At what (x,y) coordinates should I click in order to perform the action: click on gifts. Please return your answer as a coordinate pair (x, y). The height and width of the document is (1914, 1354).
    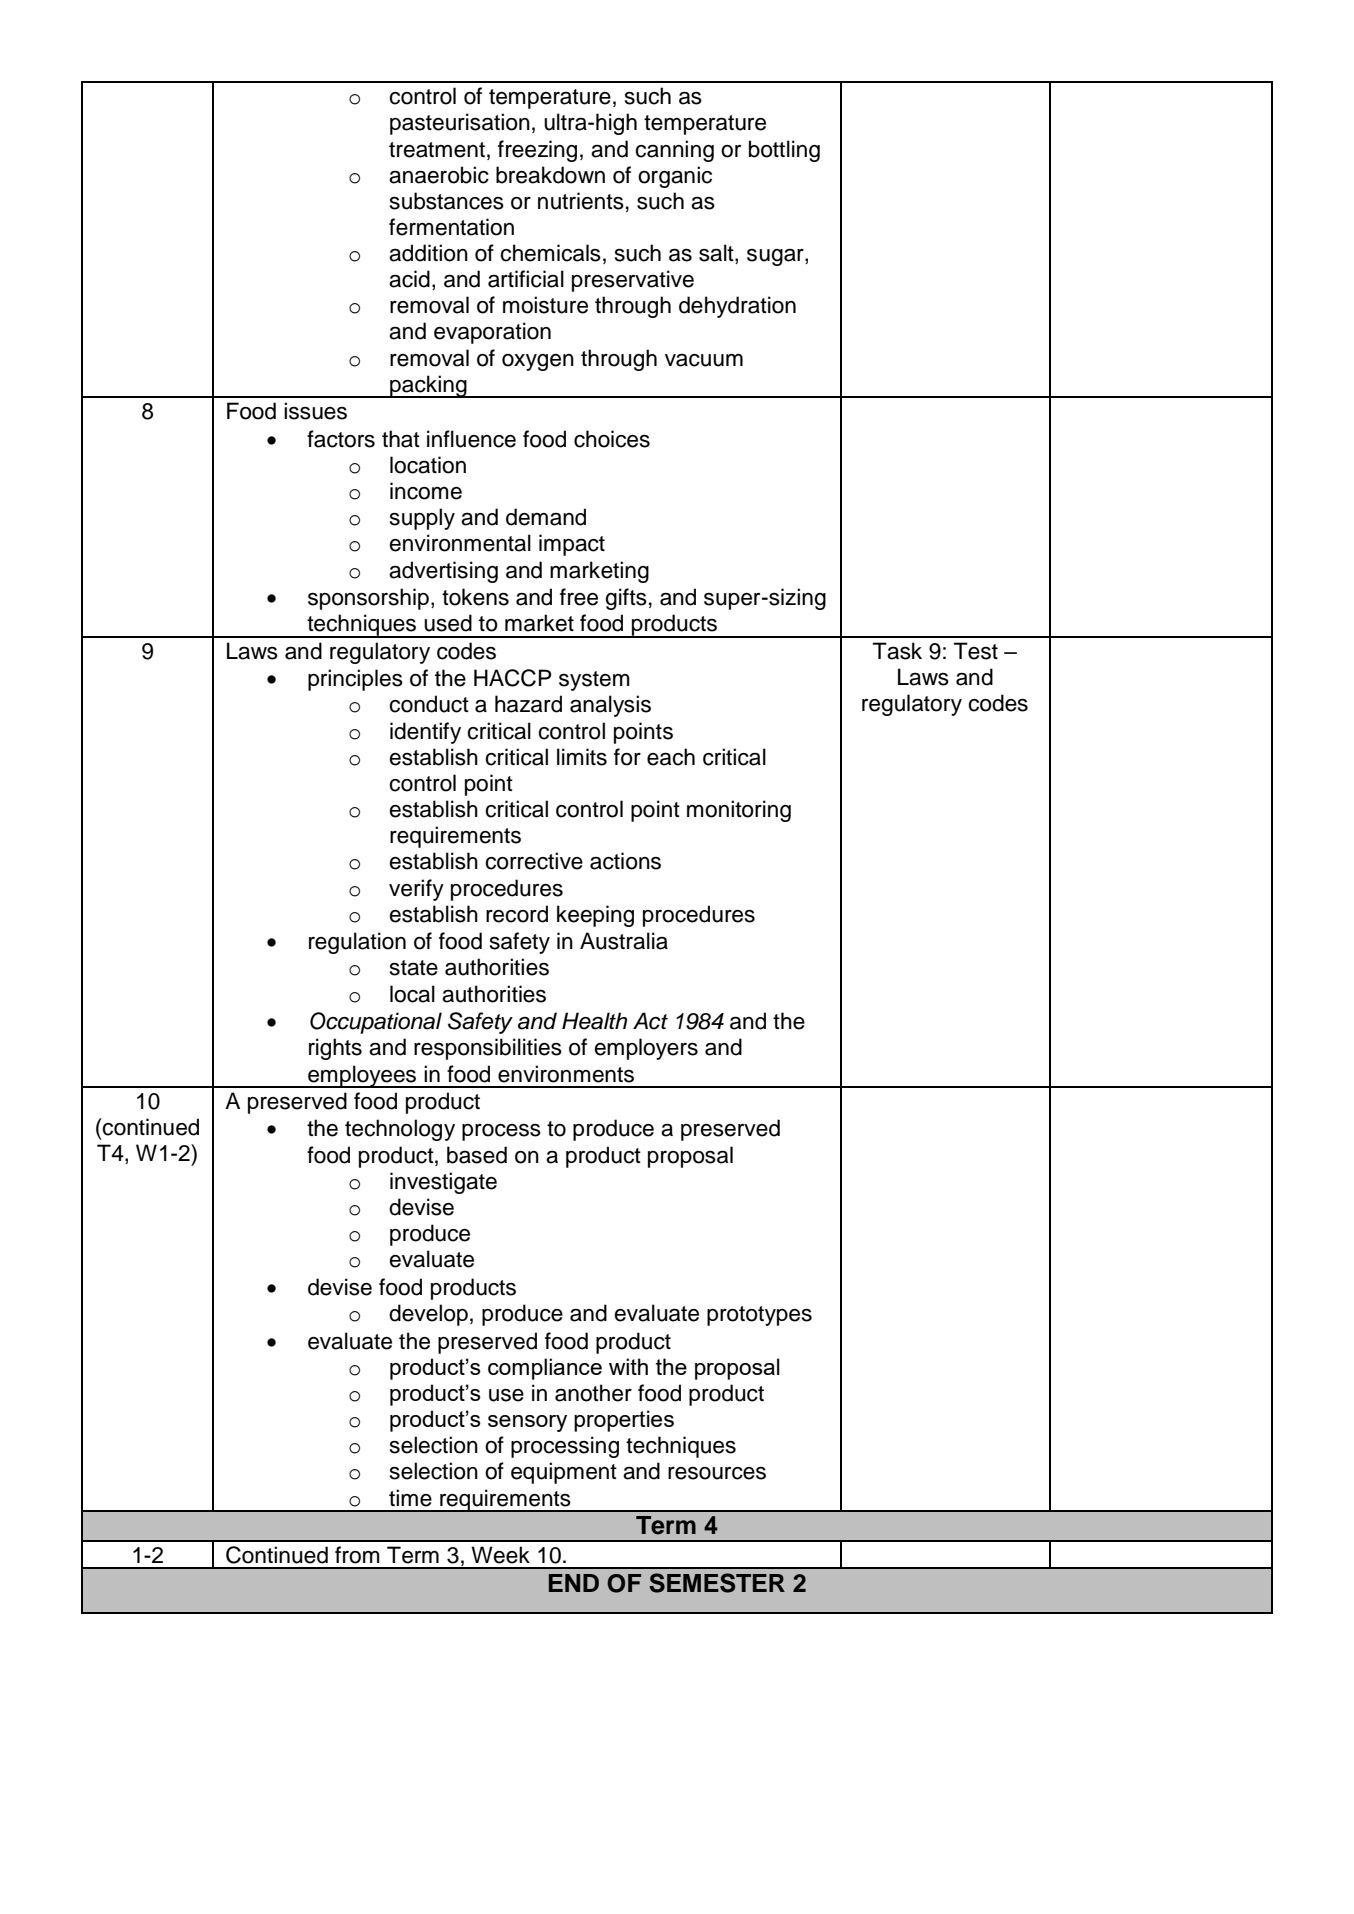
    Looking at the image, I should click on (626, 599).
